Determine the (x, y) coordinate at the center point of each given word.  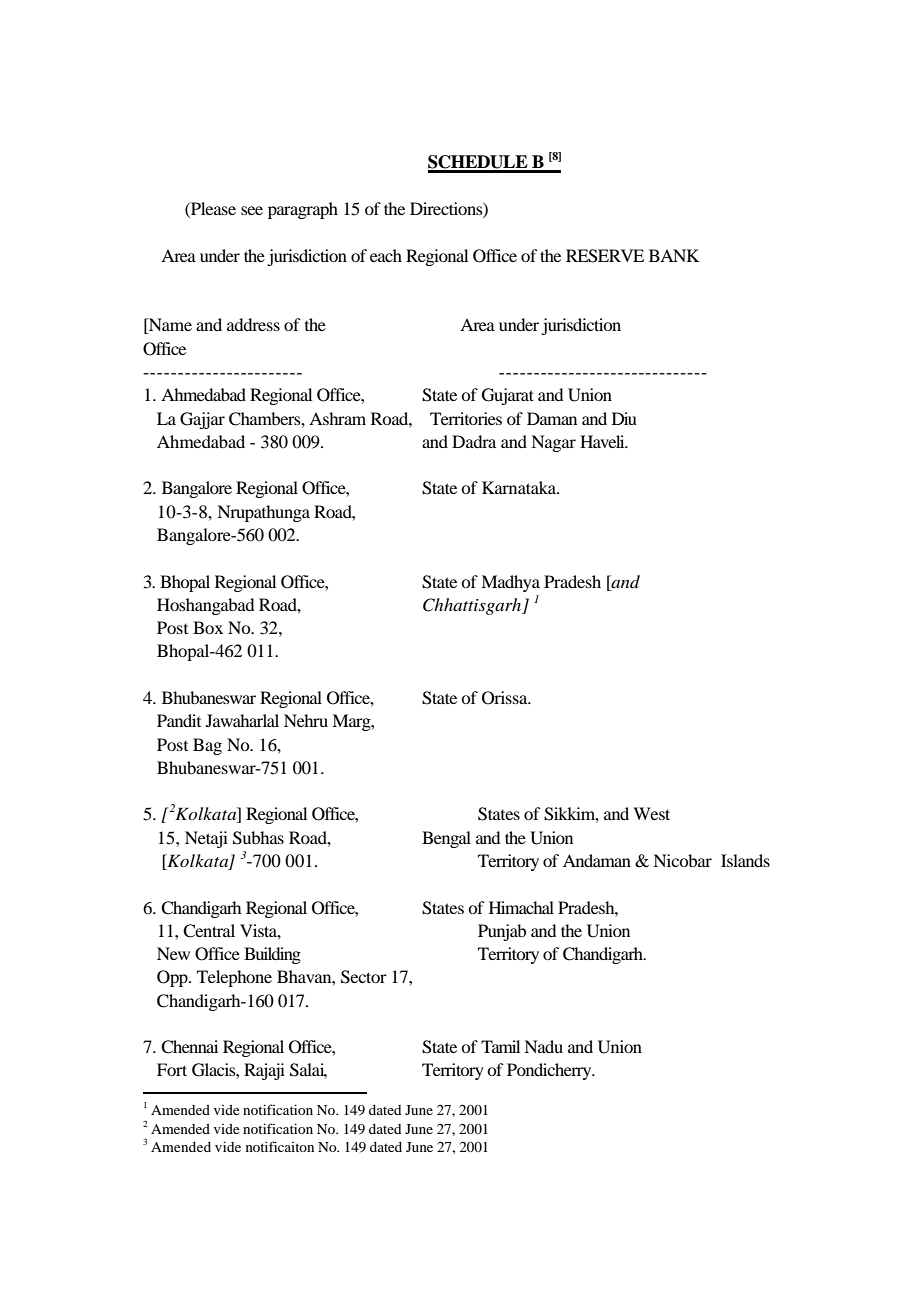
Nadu (543, 1046)
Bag (207, 746)
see (252, 210)
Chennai (189, 1047)
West (651, 813)
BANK (674, 255)
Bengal (446, 839)
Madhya (510, 583)
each (386, 255)
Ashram (337, 418)
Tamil (500, 1046)
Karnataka (520, 487)
